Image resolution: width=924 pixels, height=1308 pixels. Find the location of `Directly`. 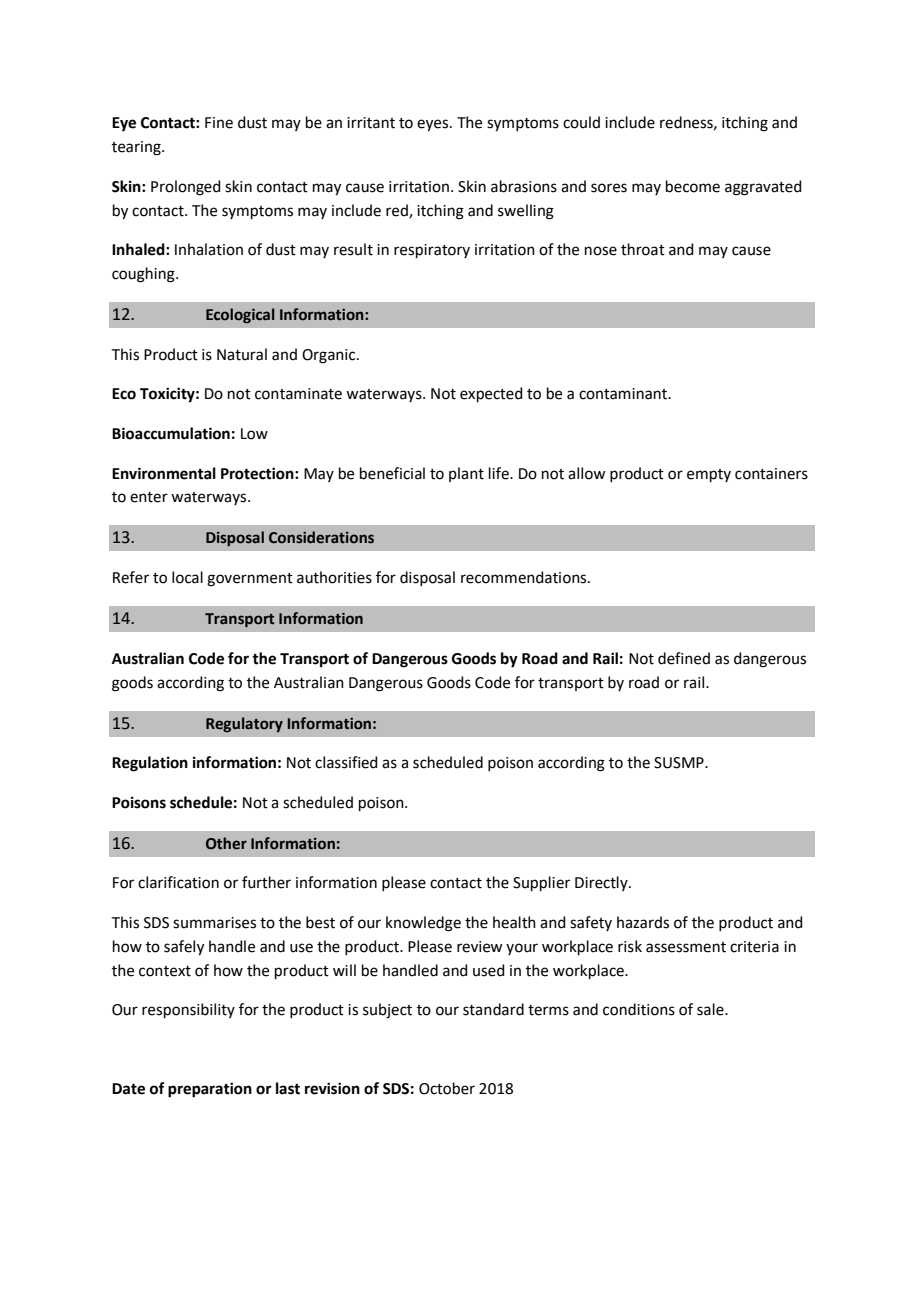

Directly is located at coordinates (602, 883).
